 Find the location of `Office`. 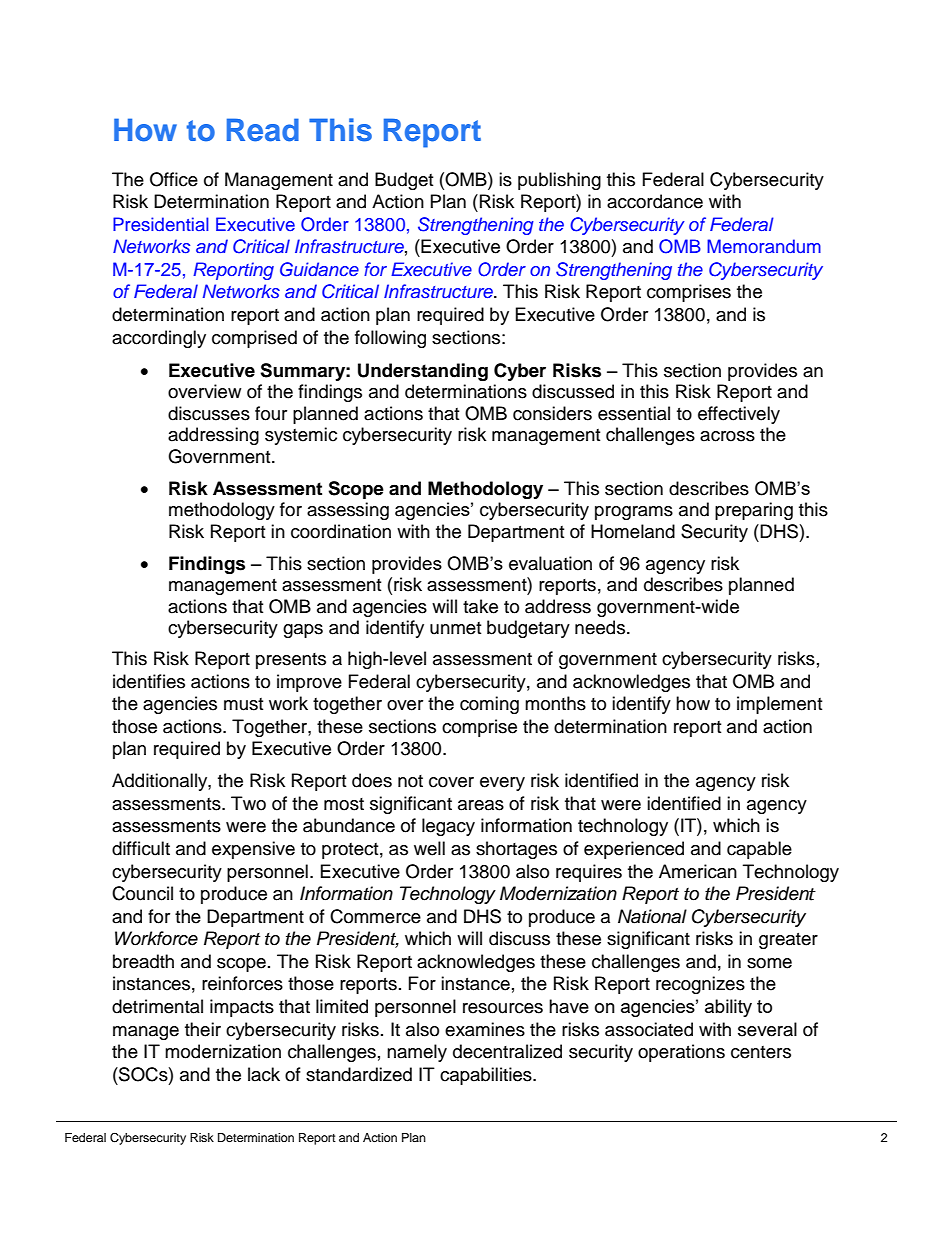

Office is located at coordinates (174, 179).
